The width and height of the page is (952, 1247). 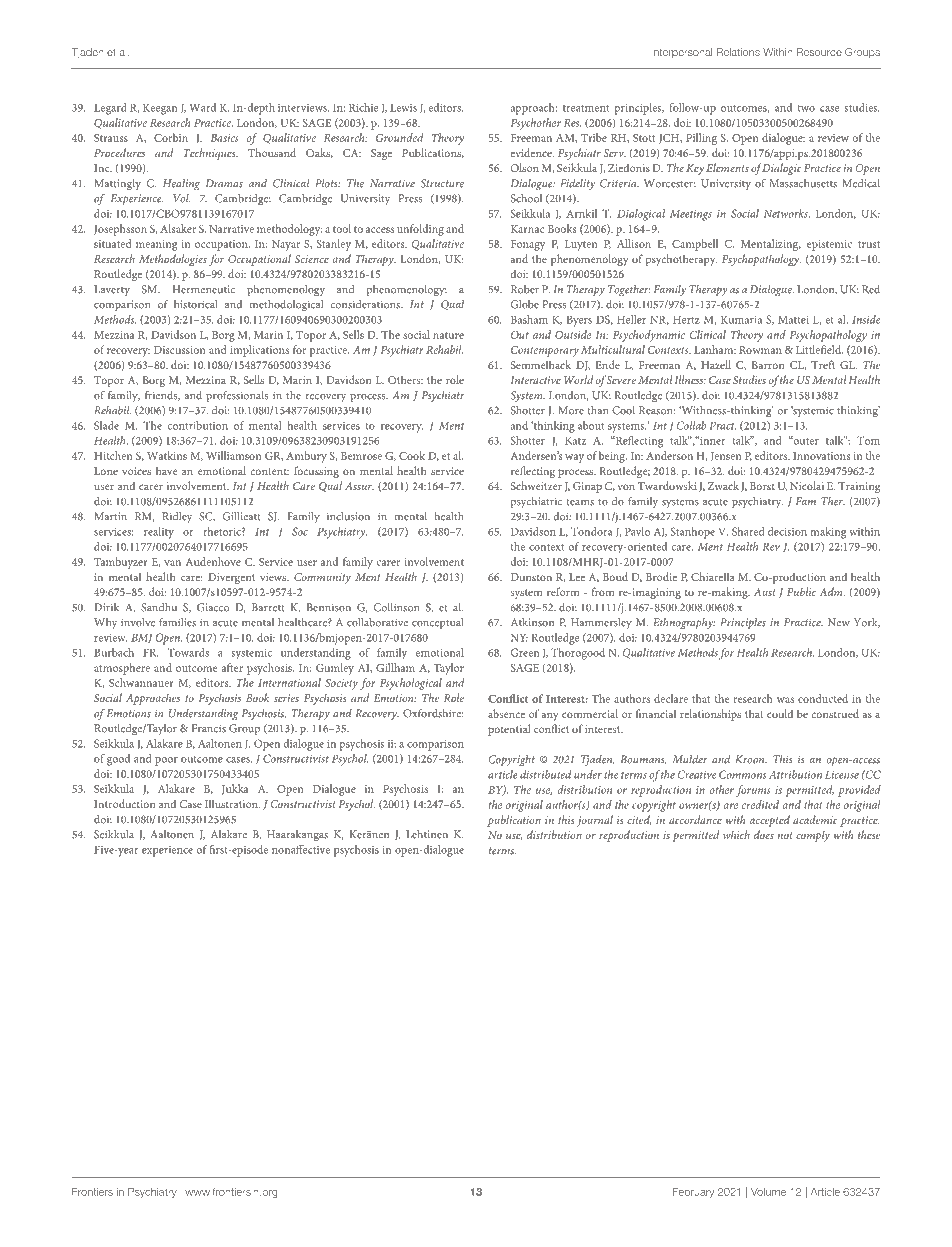 I want to click on distributed, so click(x=545, y=774).
